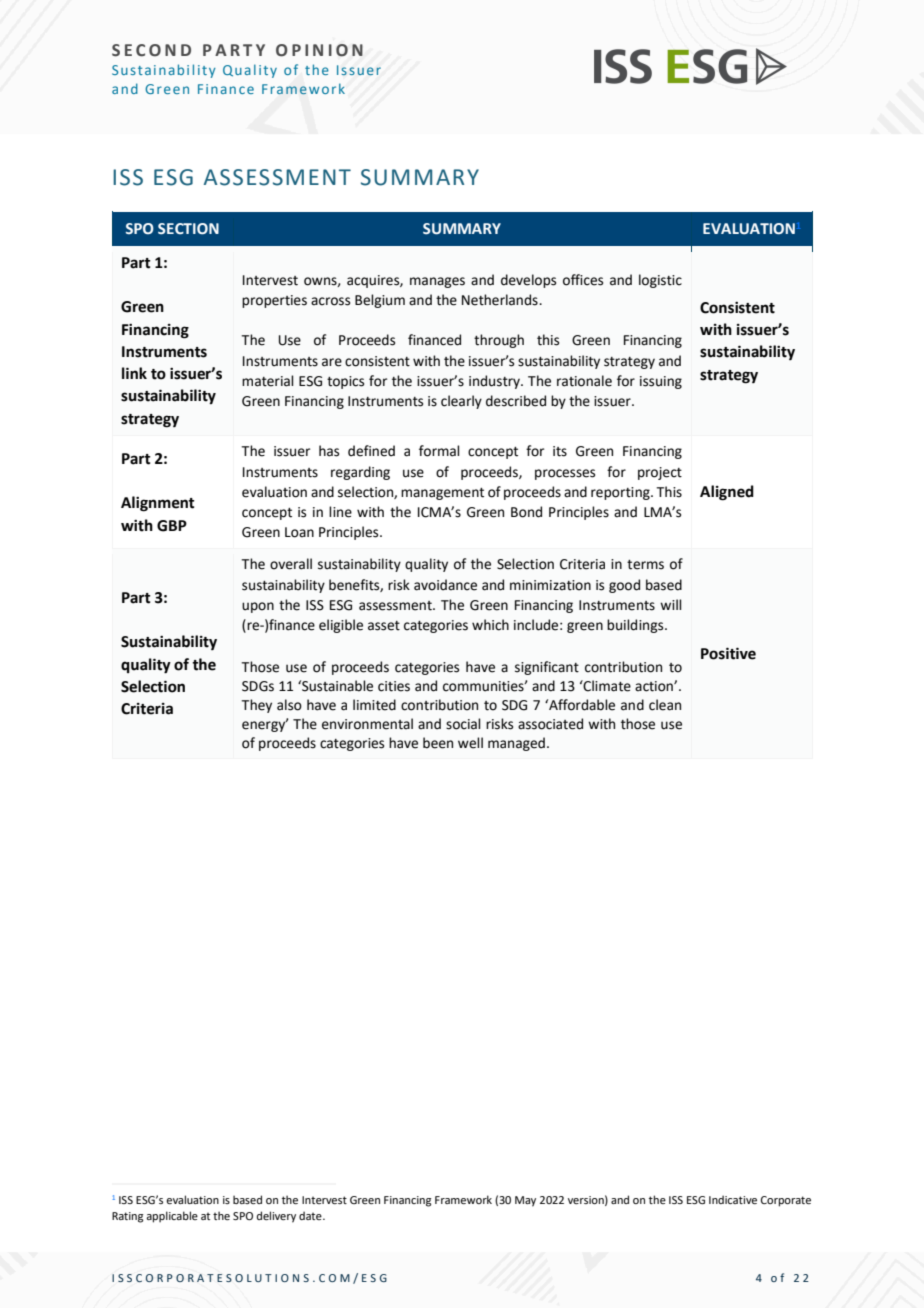 The width and height of the page is (924, 1308). What do you see at coordinates (660, 281) in the page?
I see `logistic` at bounding box center [660, 281].
